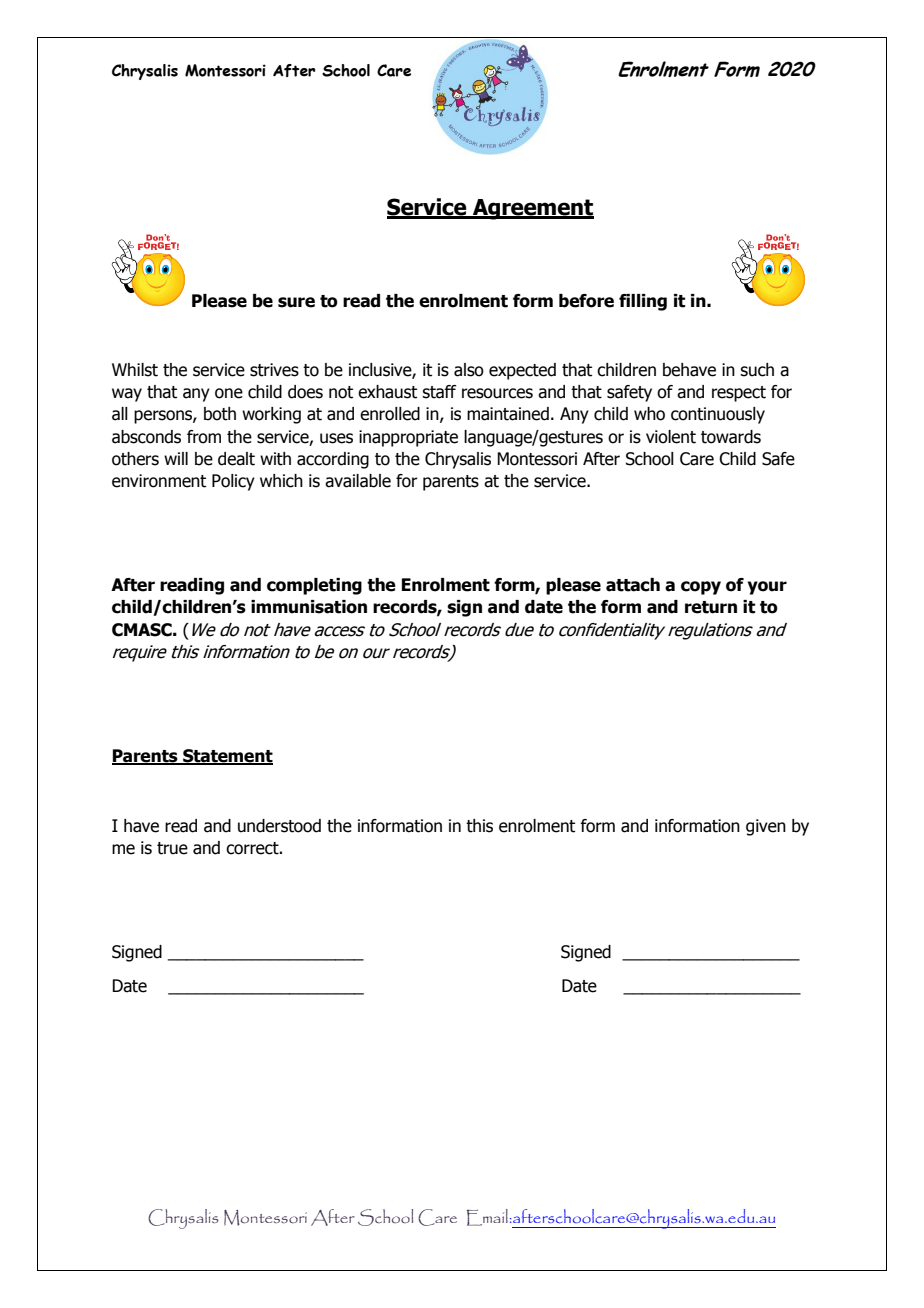  Describe the element at coordinates (643, 302) in the screenshot. I see `filling` at that location.
